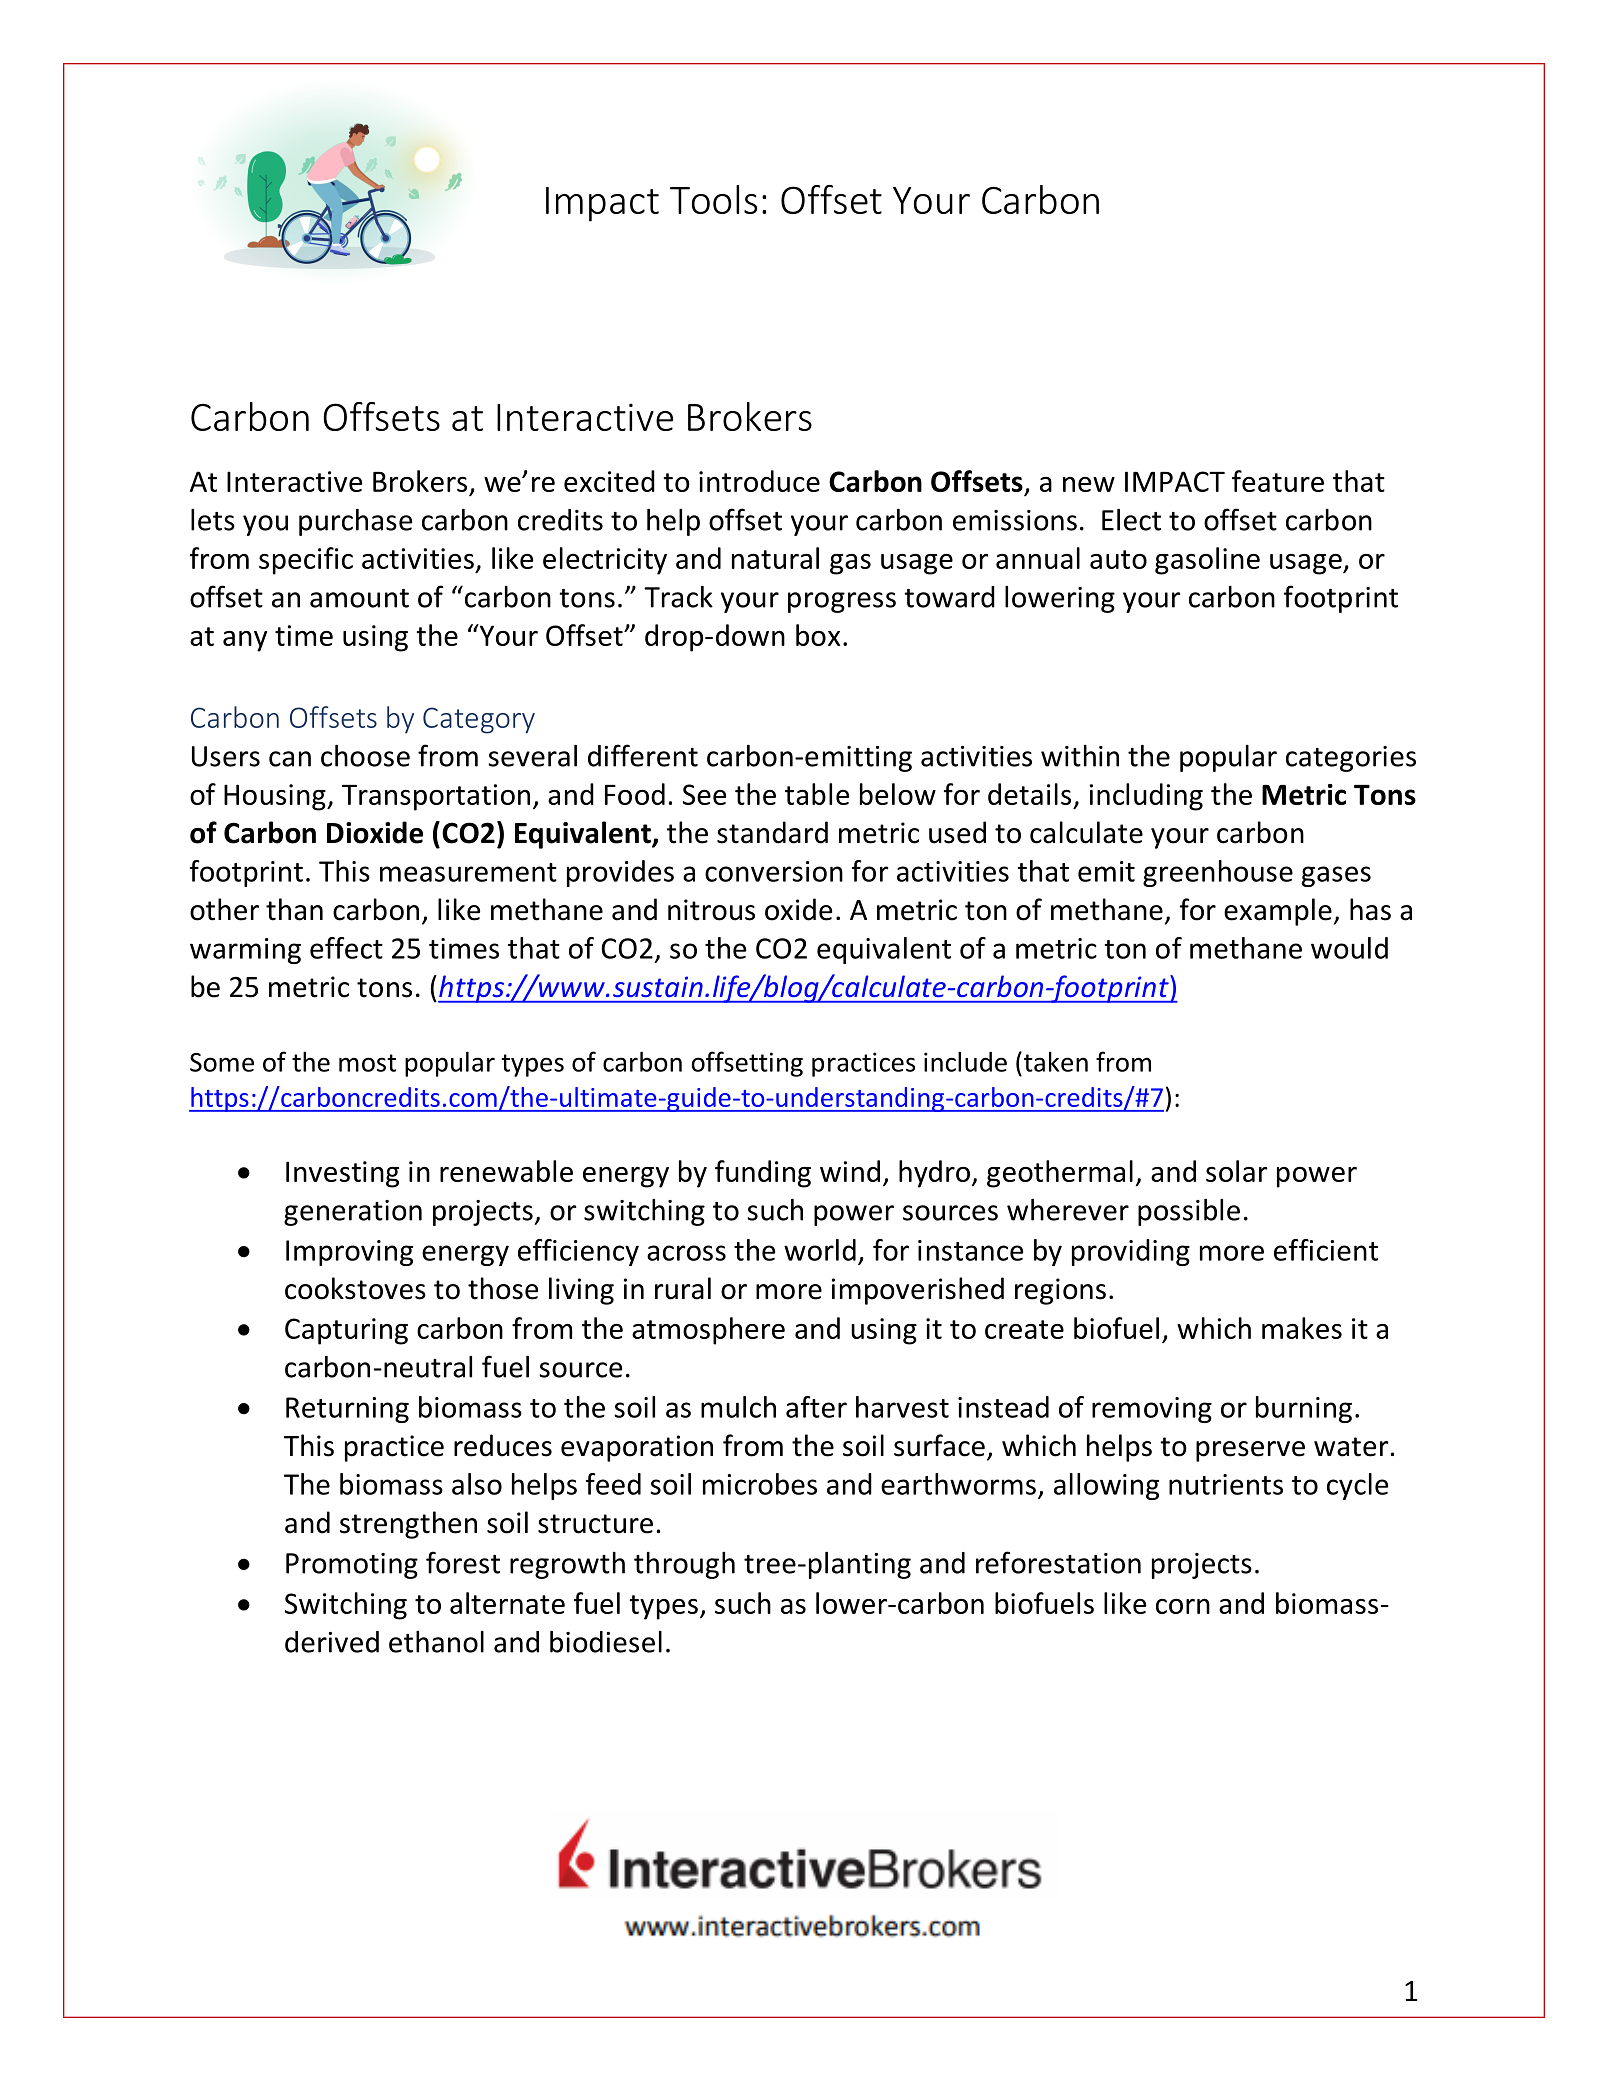 Image resolution: width=1608 pixels, height=2081 pixels. What do you see at coordinates (684, 1565) in the page?
I see `through` at bounding box center [684, 1565].
